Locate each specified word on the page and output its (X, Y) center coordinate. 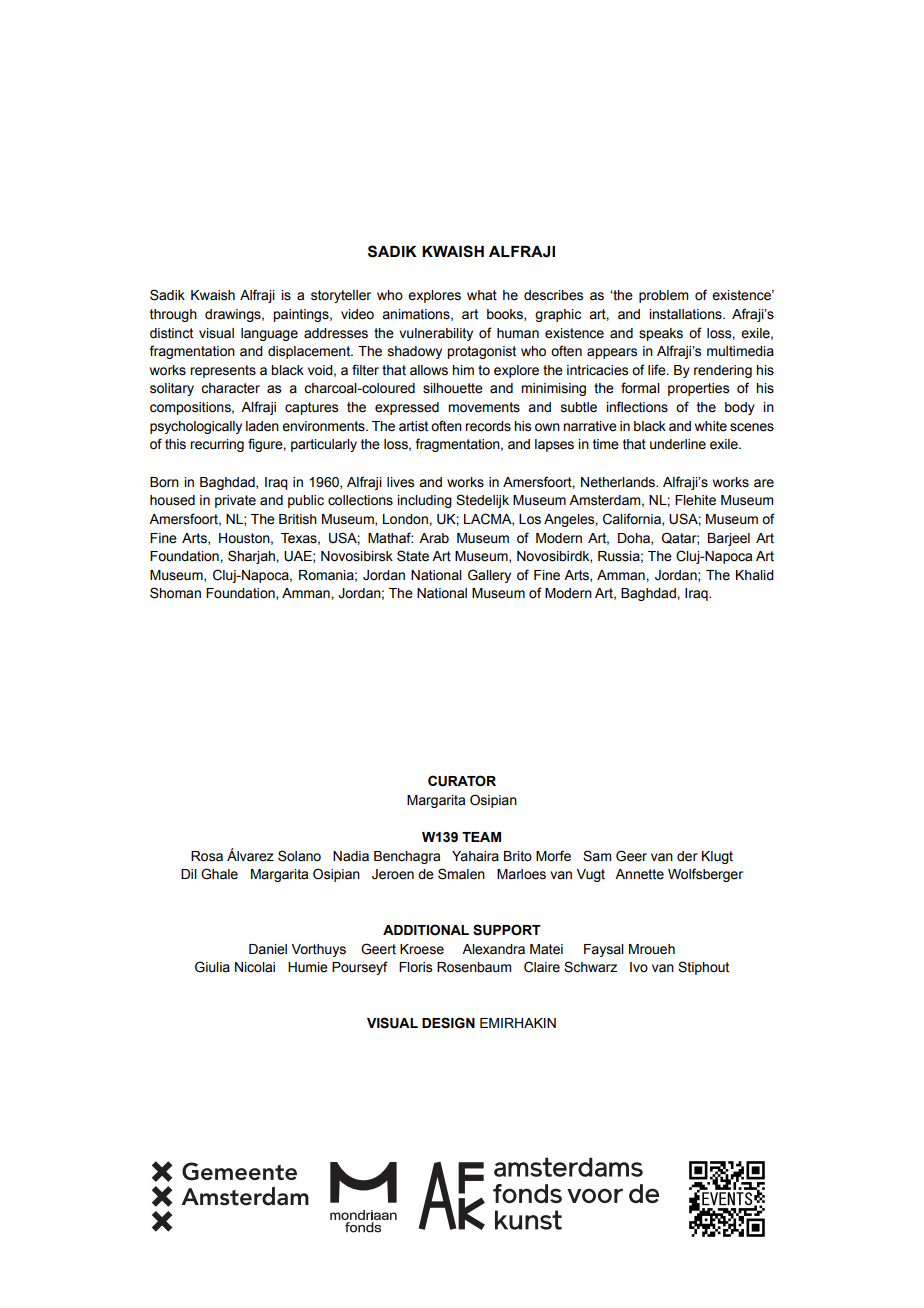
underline (678, 444)
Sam (597, 856)
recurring (217, 445)
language (269, 334)
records (488, 426)
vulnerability (436, 334)
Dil (189, 874)
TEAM (481, 837)
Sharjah (252, 557)
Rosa (207, 856)
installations (686, 314)
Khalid (755, 575)
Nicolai (255, 967)
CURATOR (462, 781)
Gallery (489, 576)
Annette (639, 874)
